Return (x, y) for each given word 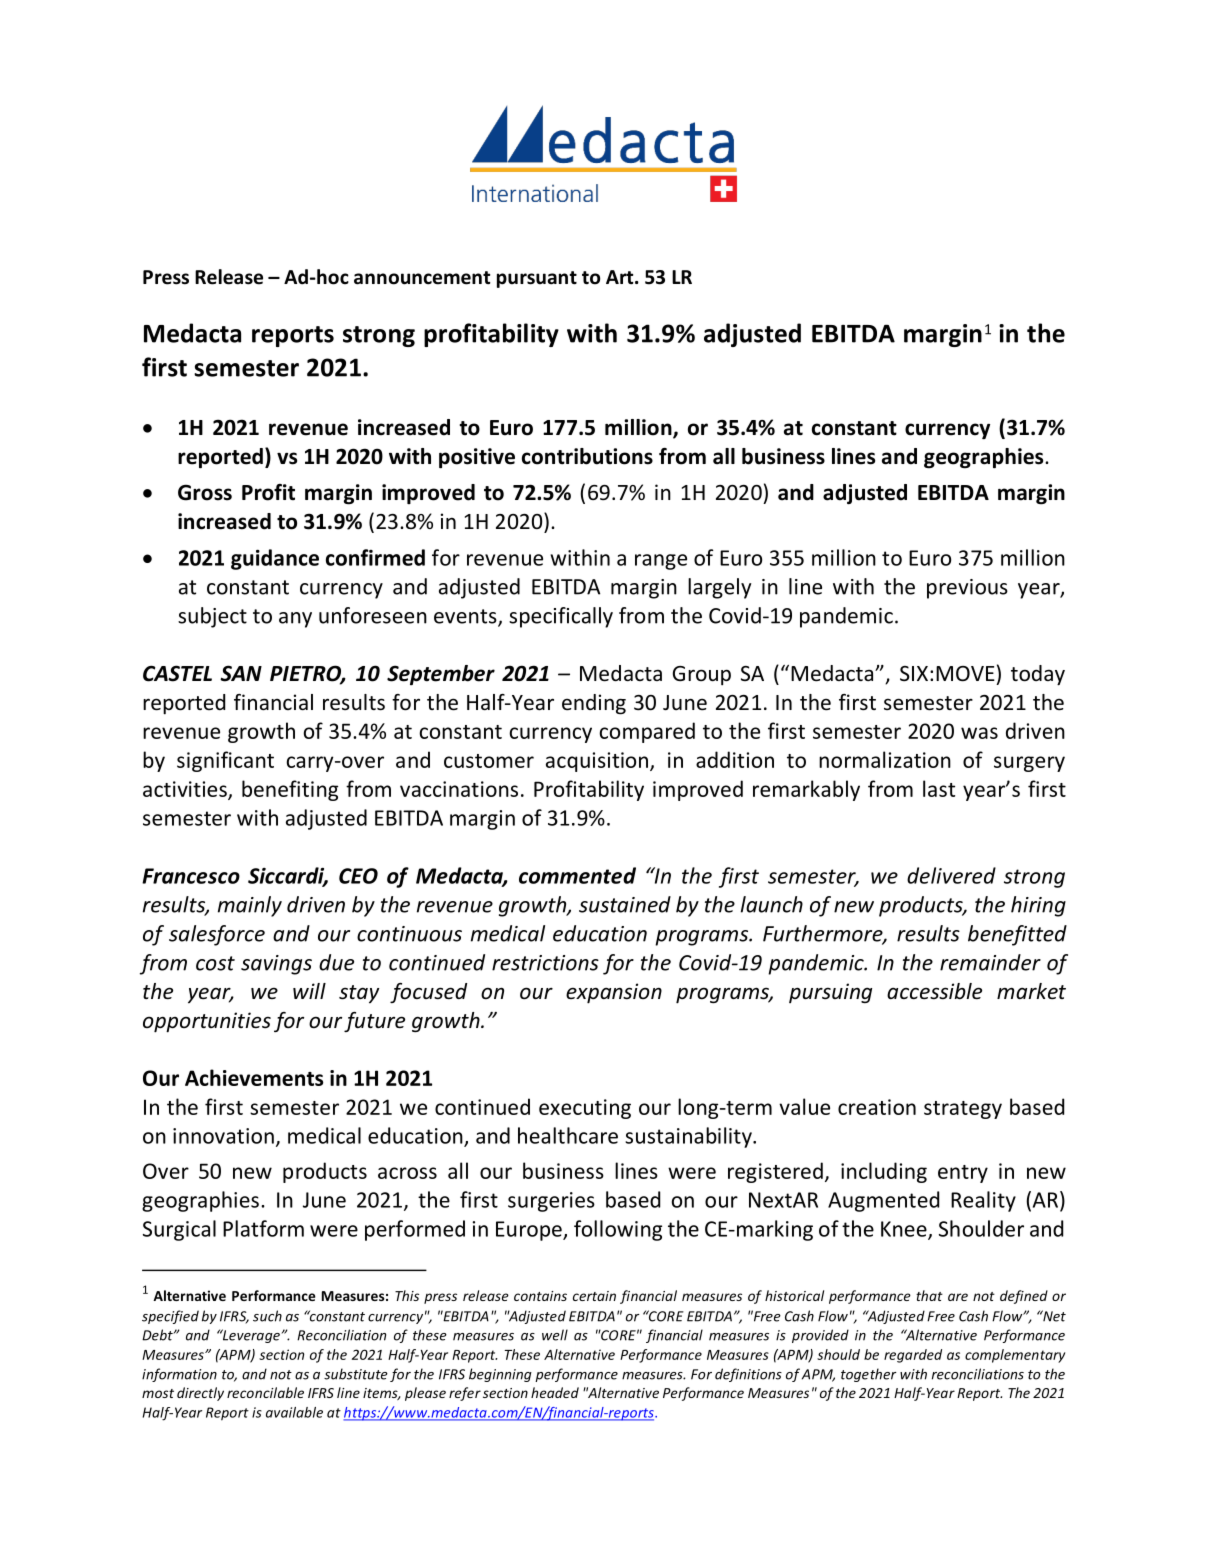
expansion (614, 993)
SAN (241, 673)
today (1038, 675)
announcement (422, 278)
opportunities (207, 1022)
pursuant (537, 279)
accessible (934, 991)
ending (594, 704)
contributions (587, 456)
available (294, 1412)
